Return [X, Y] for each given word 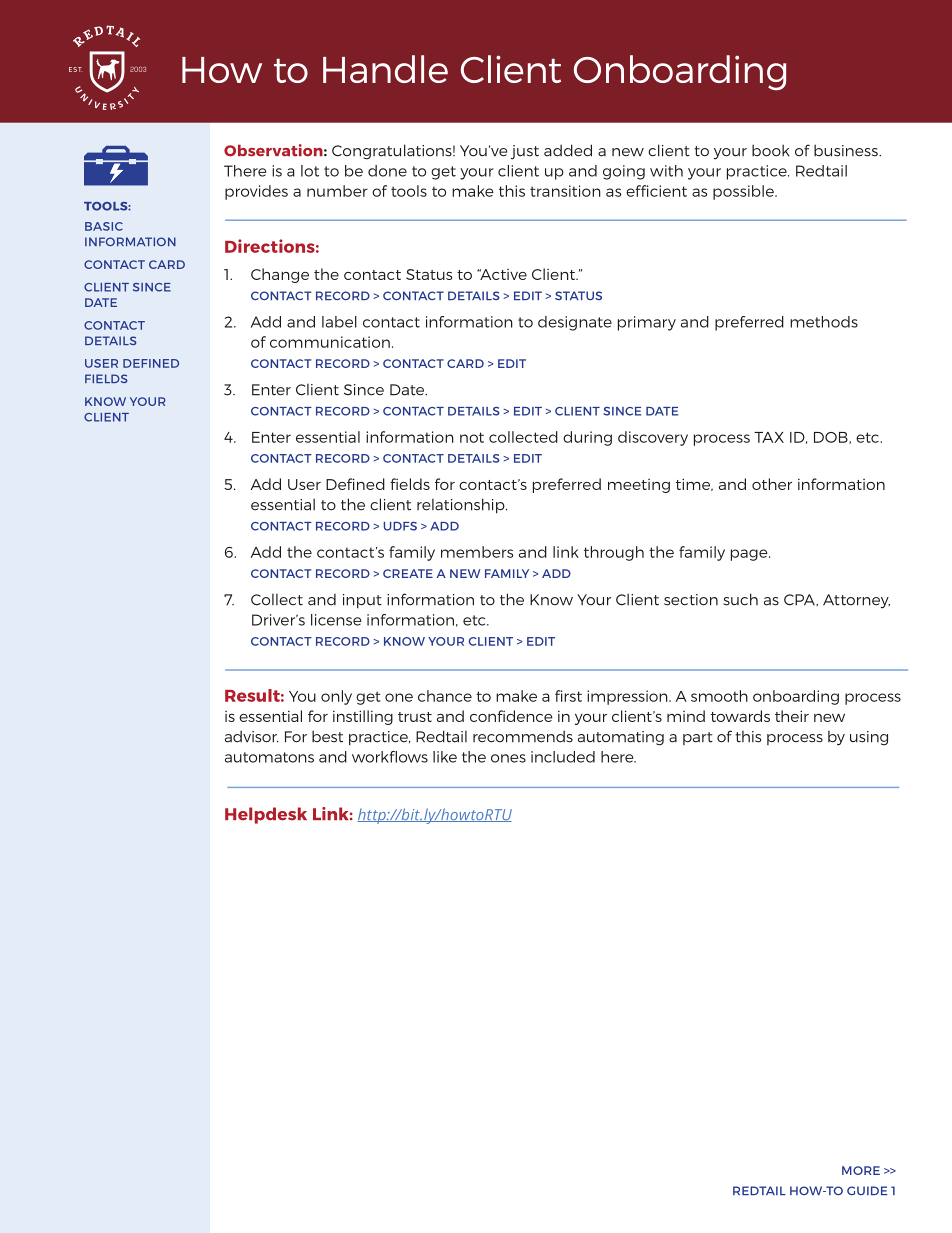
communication [330, 342]
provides [256, 192]
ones [508, 758]
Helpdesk [266, 815]
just [525, 152]
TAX [769, 437]
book [771, 150]
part [698, 738]
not [472, 437]
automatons [269, 757]
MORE [861, 1170]
